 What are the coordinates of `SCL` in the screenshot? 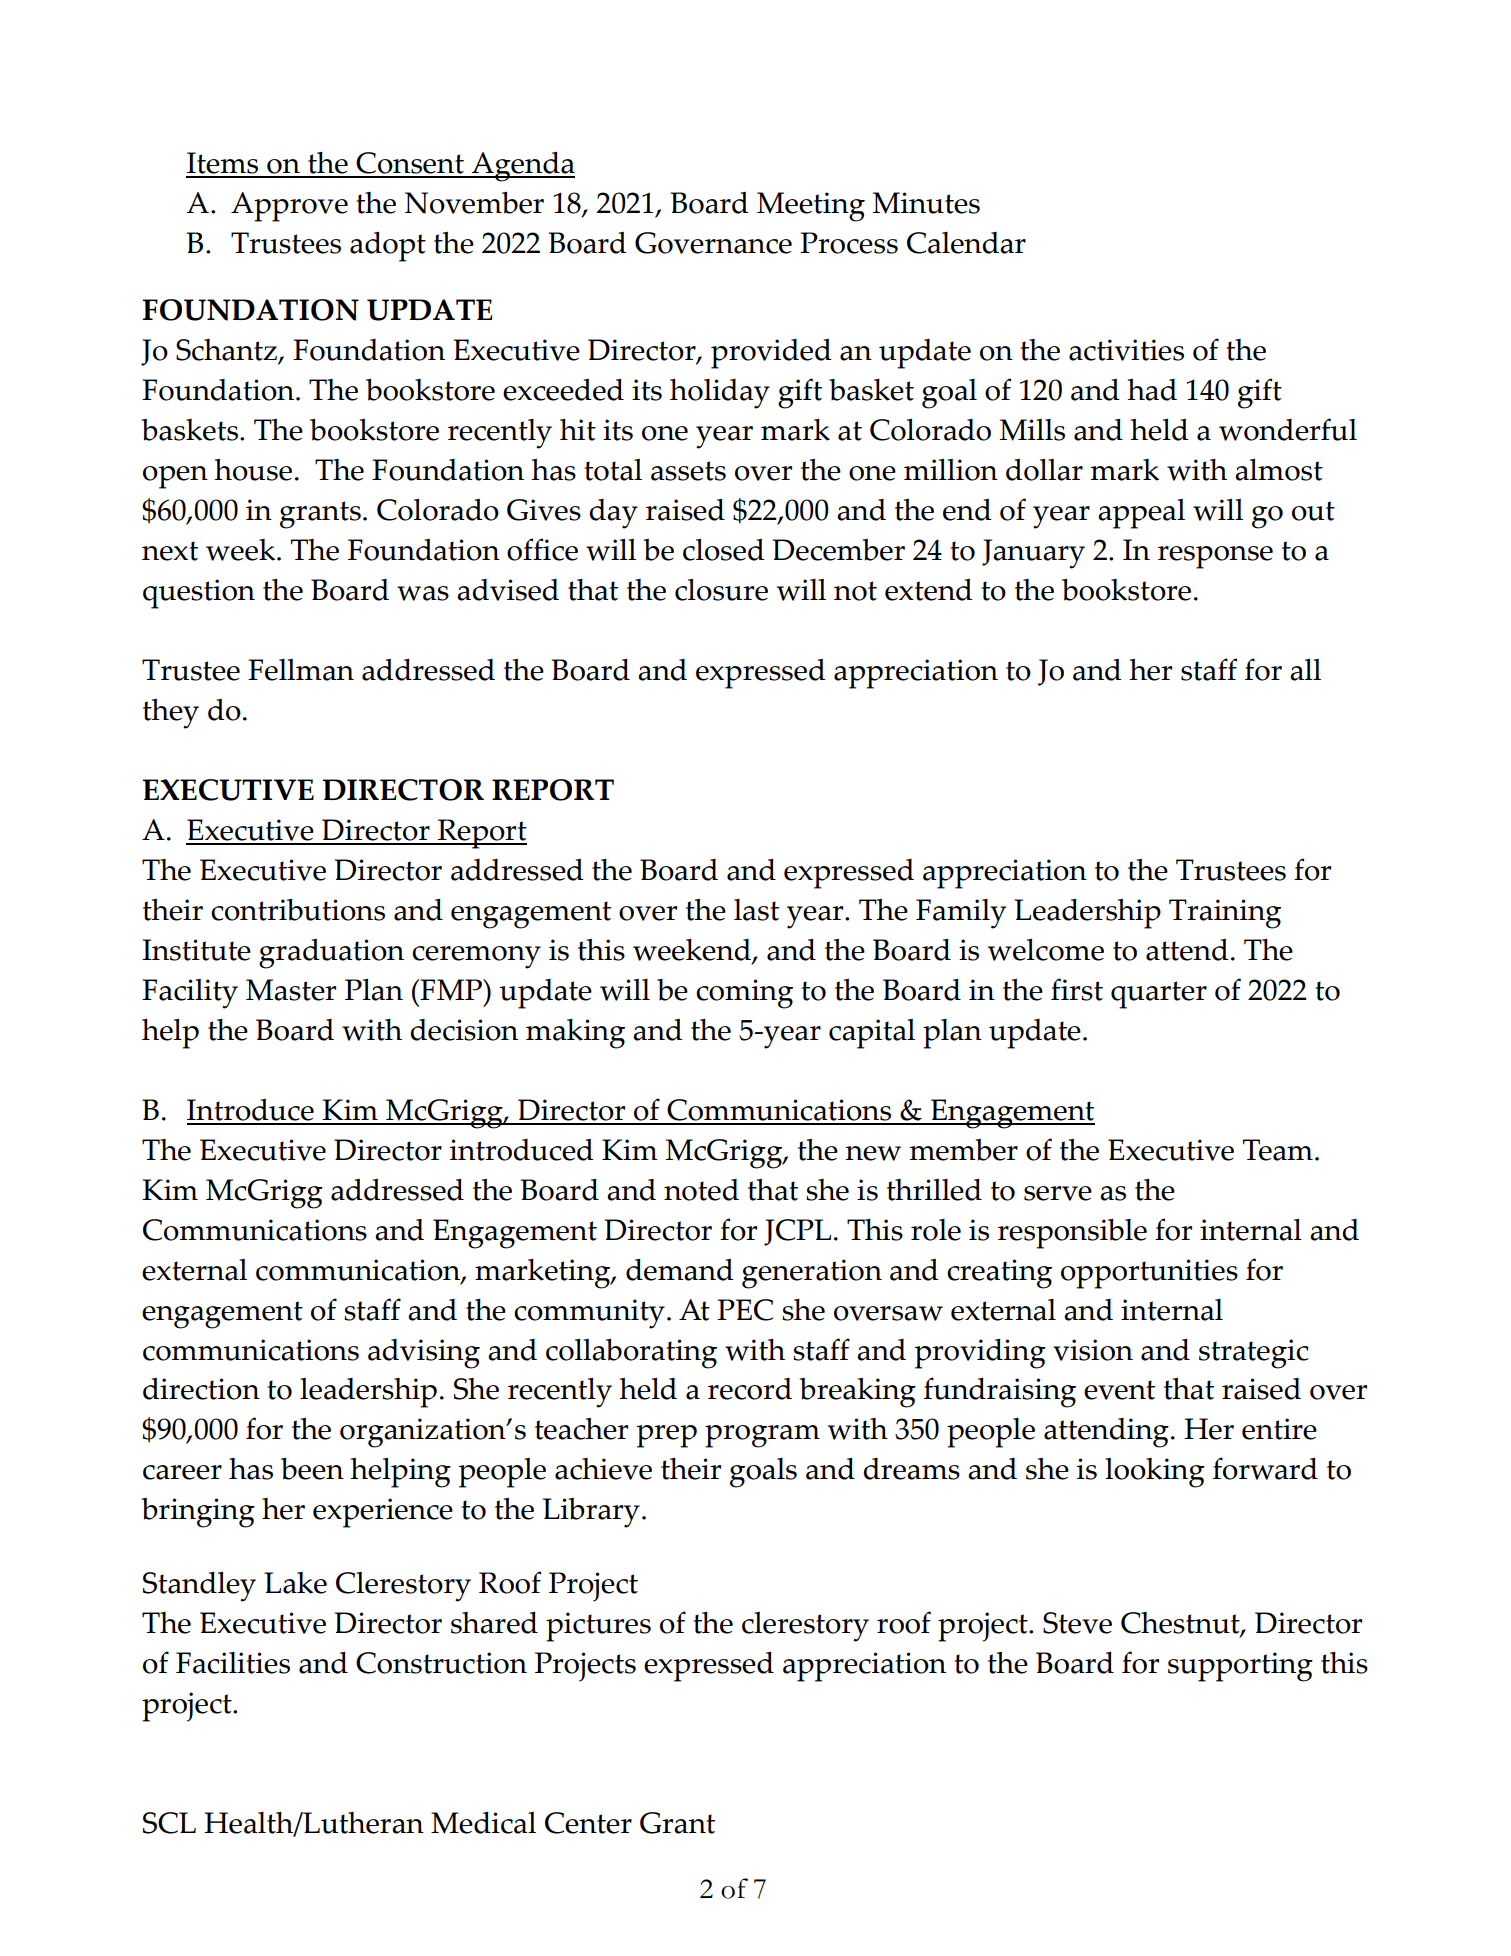 It's located at (169, 1823).
